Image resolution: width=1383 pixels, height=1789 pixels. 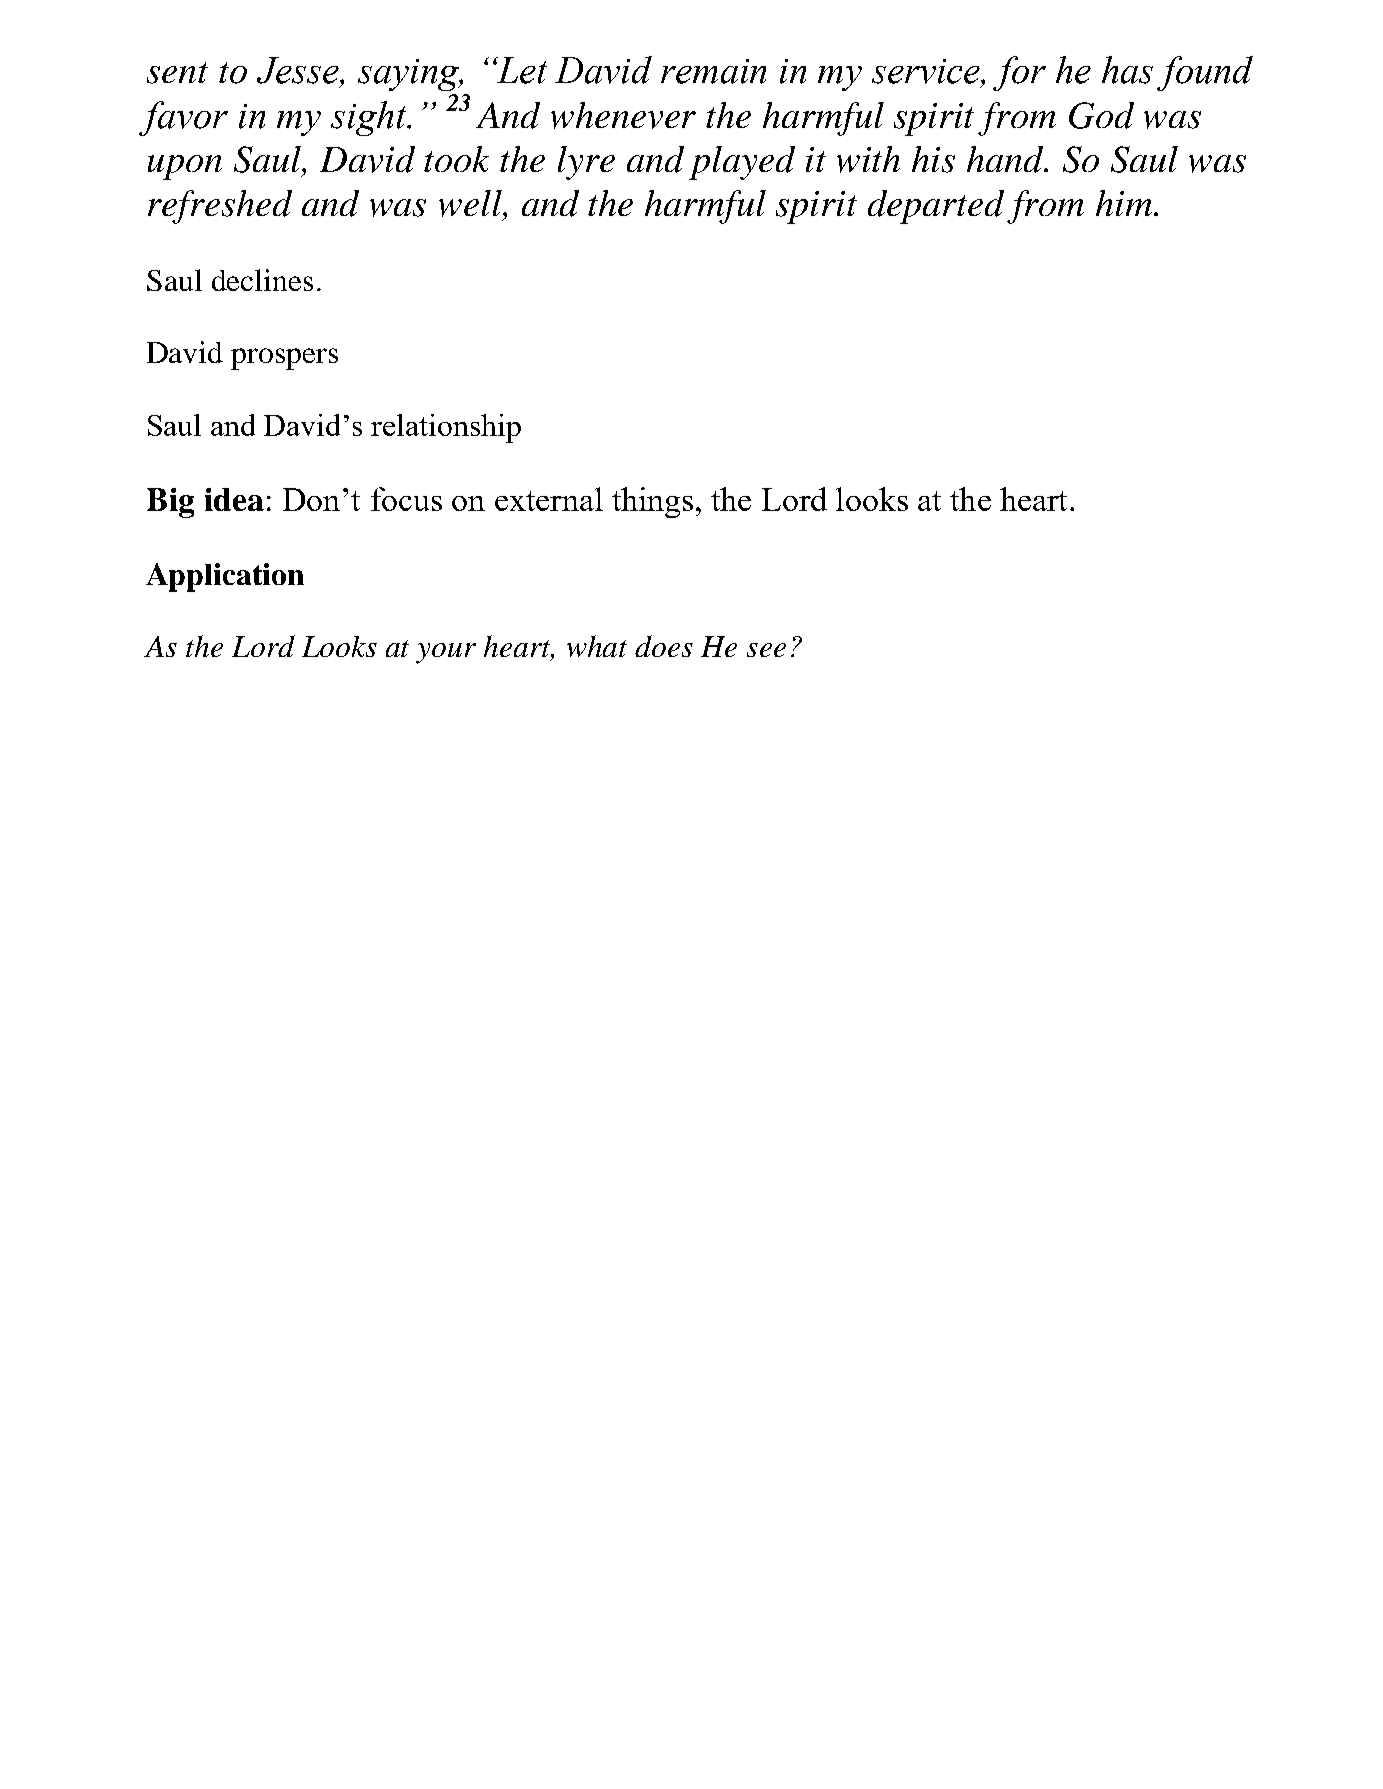 I want to click on your, so click(x=446, y=653).
